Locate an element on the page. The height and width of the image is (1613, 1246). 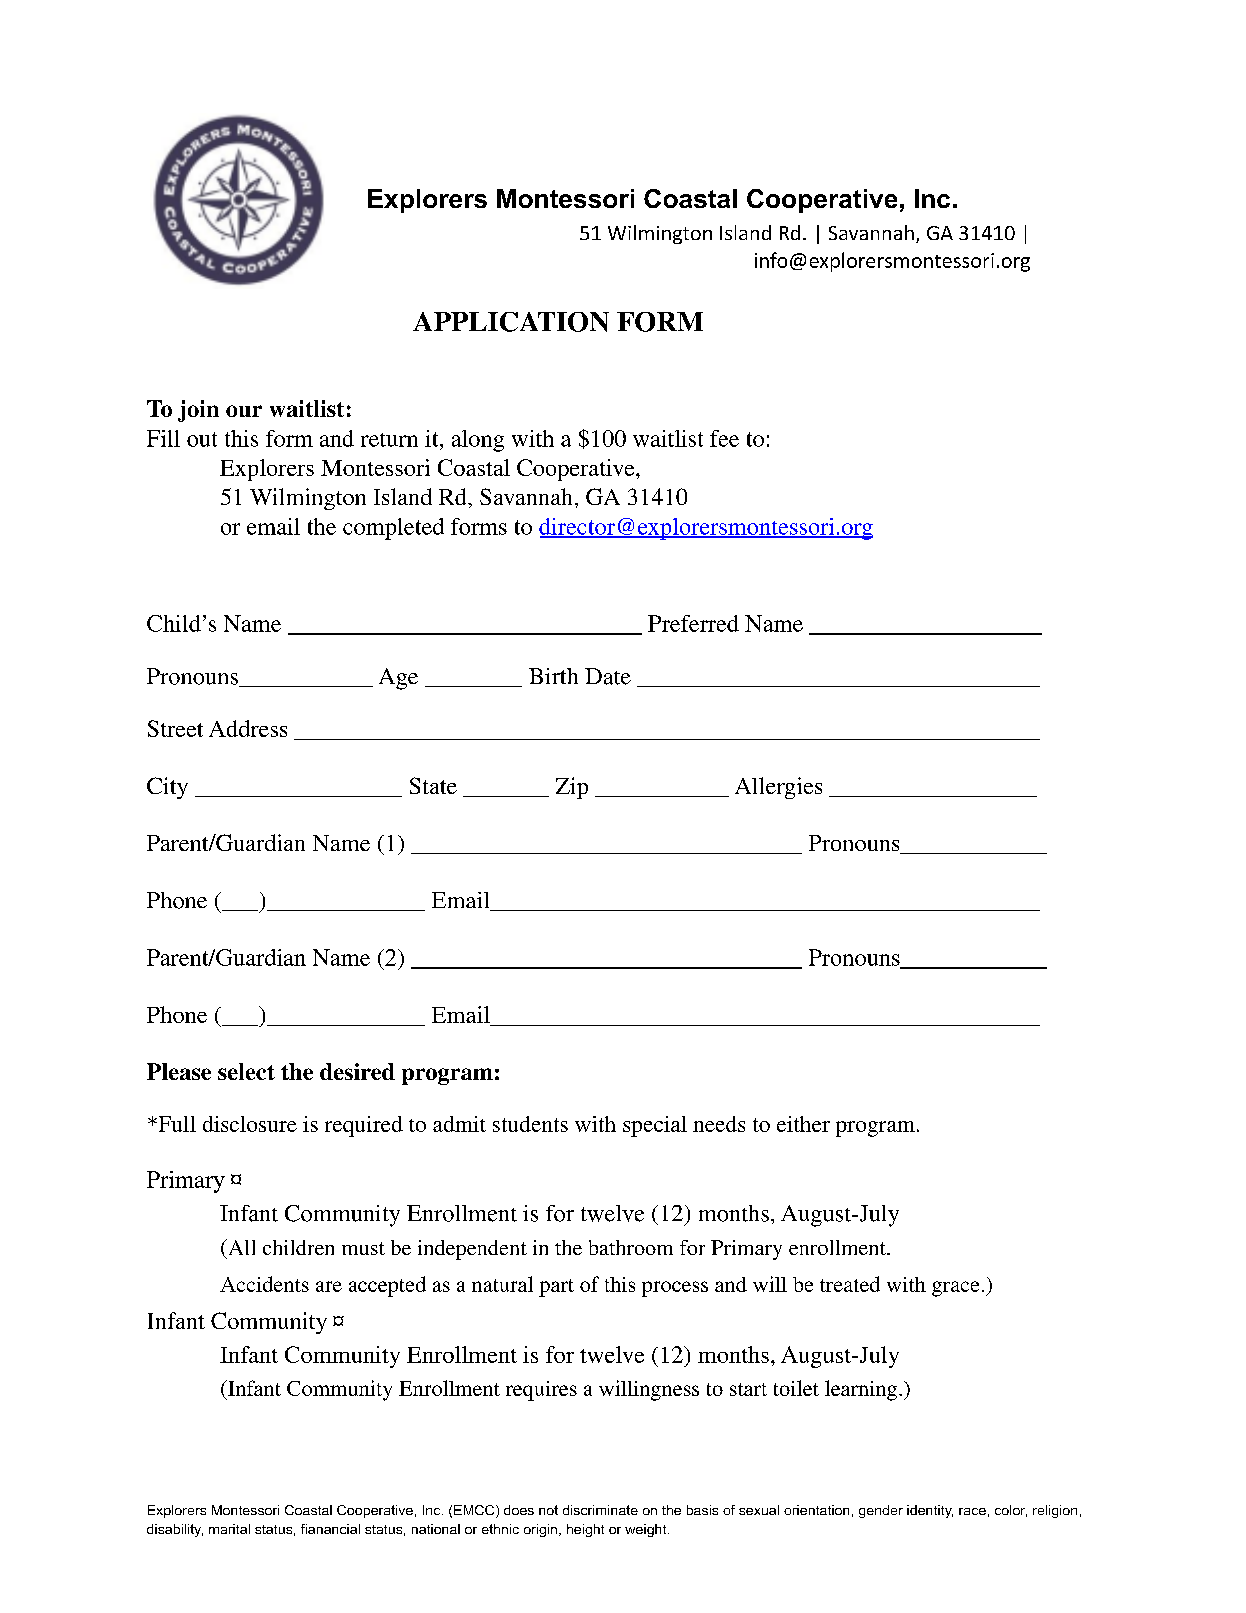
APPLICATION is located at coordinates (511, 322).
